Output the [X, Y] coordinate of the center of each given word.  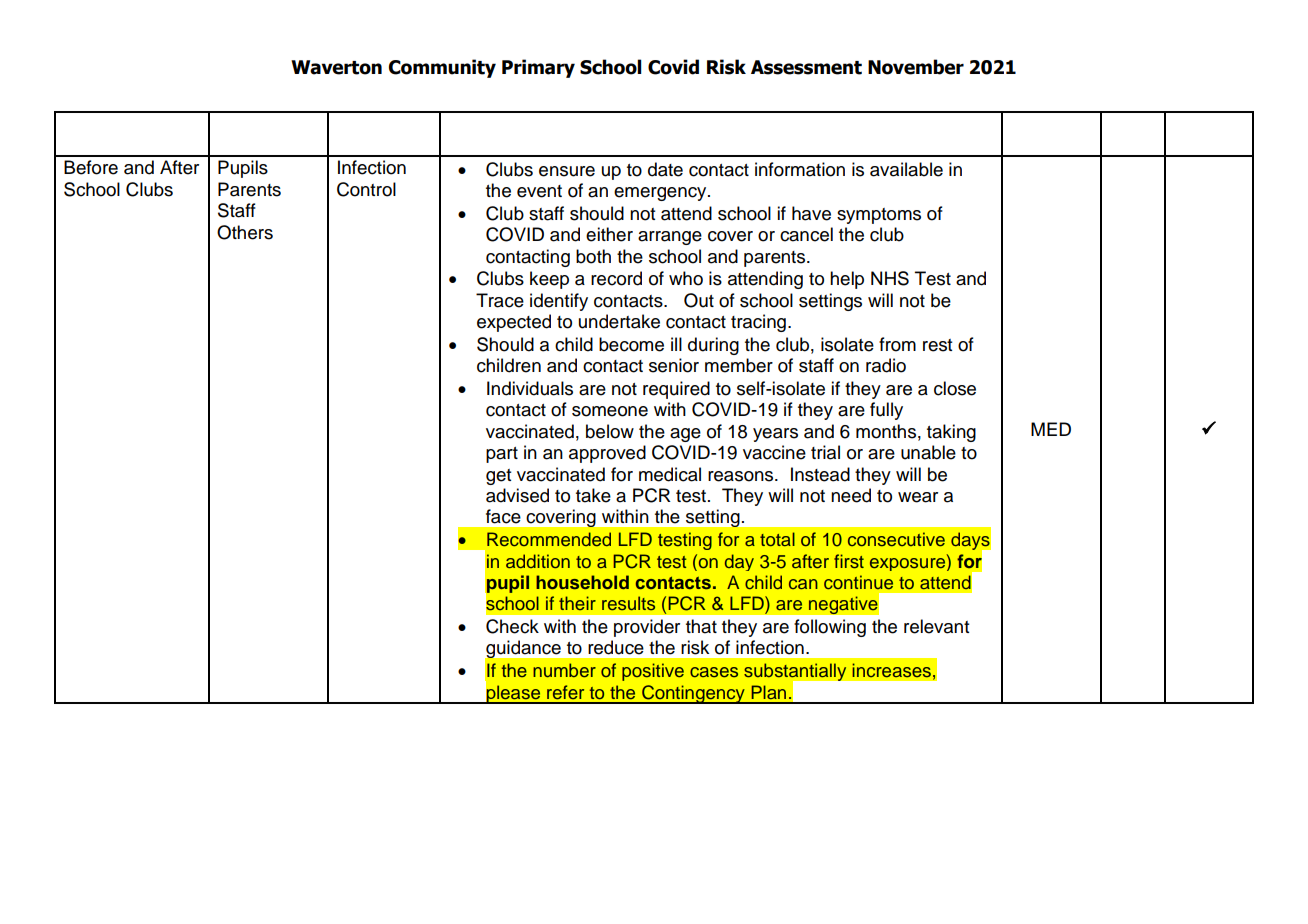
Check [512, 626]
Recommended [549, 539]
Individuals [530, 388]
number [564, 670]
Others [245, 232]
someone [610, 411]
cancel [806, 234]
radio [886, 365]
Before [91, 167]
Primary [538, 68]
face [503, 516]
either [609, 234]
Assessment [806, 67]
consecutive [896, 539]
